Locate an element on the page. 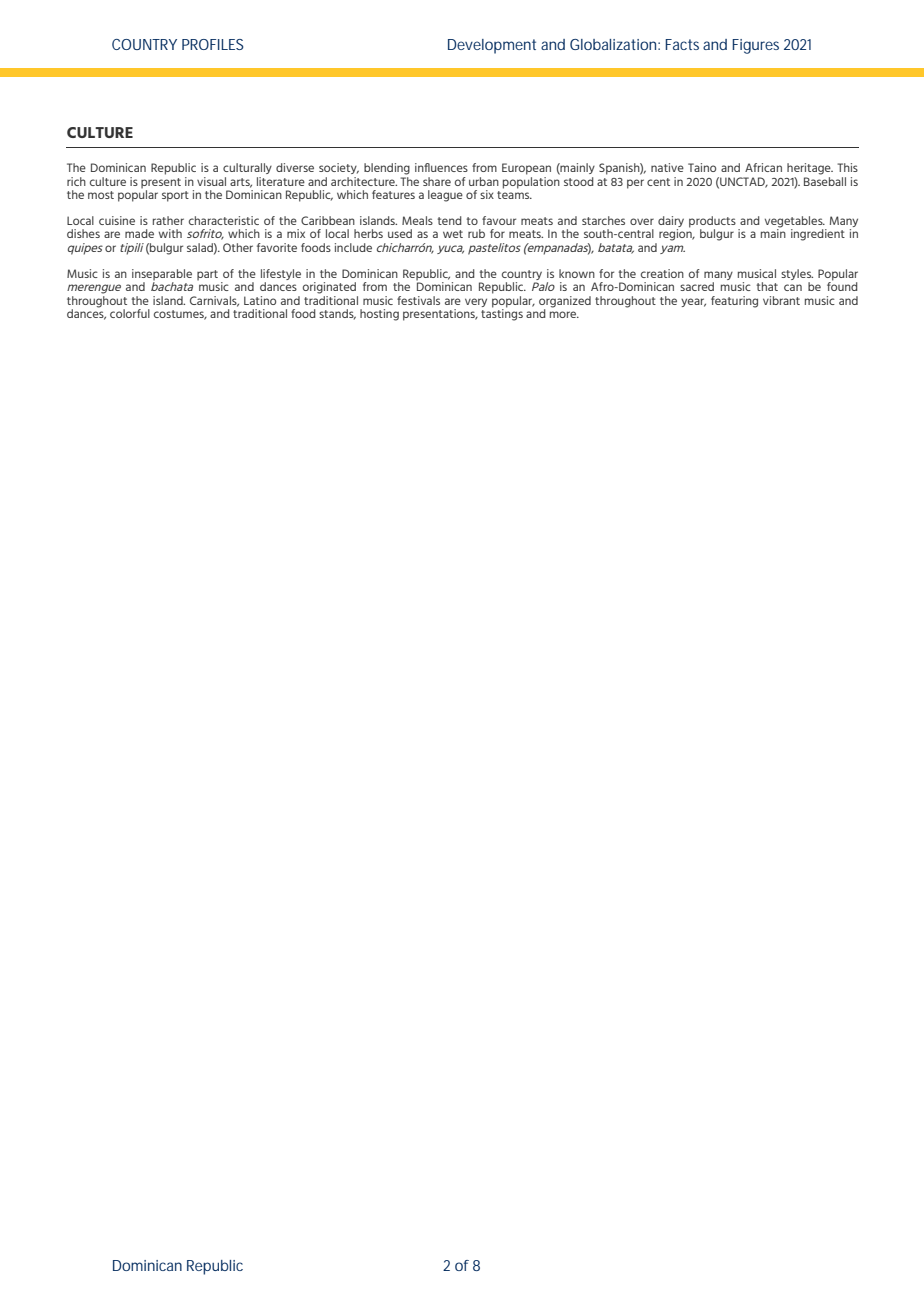  very is located at coordinates (476, 302).
